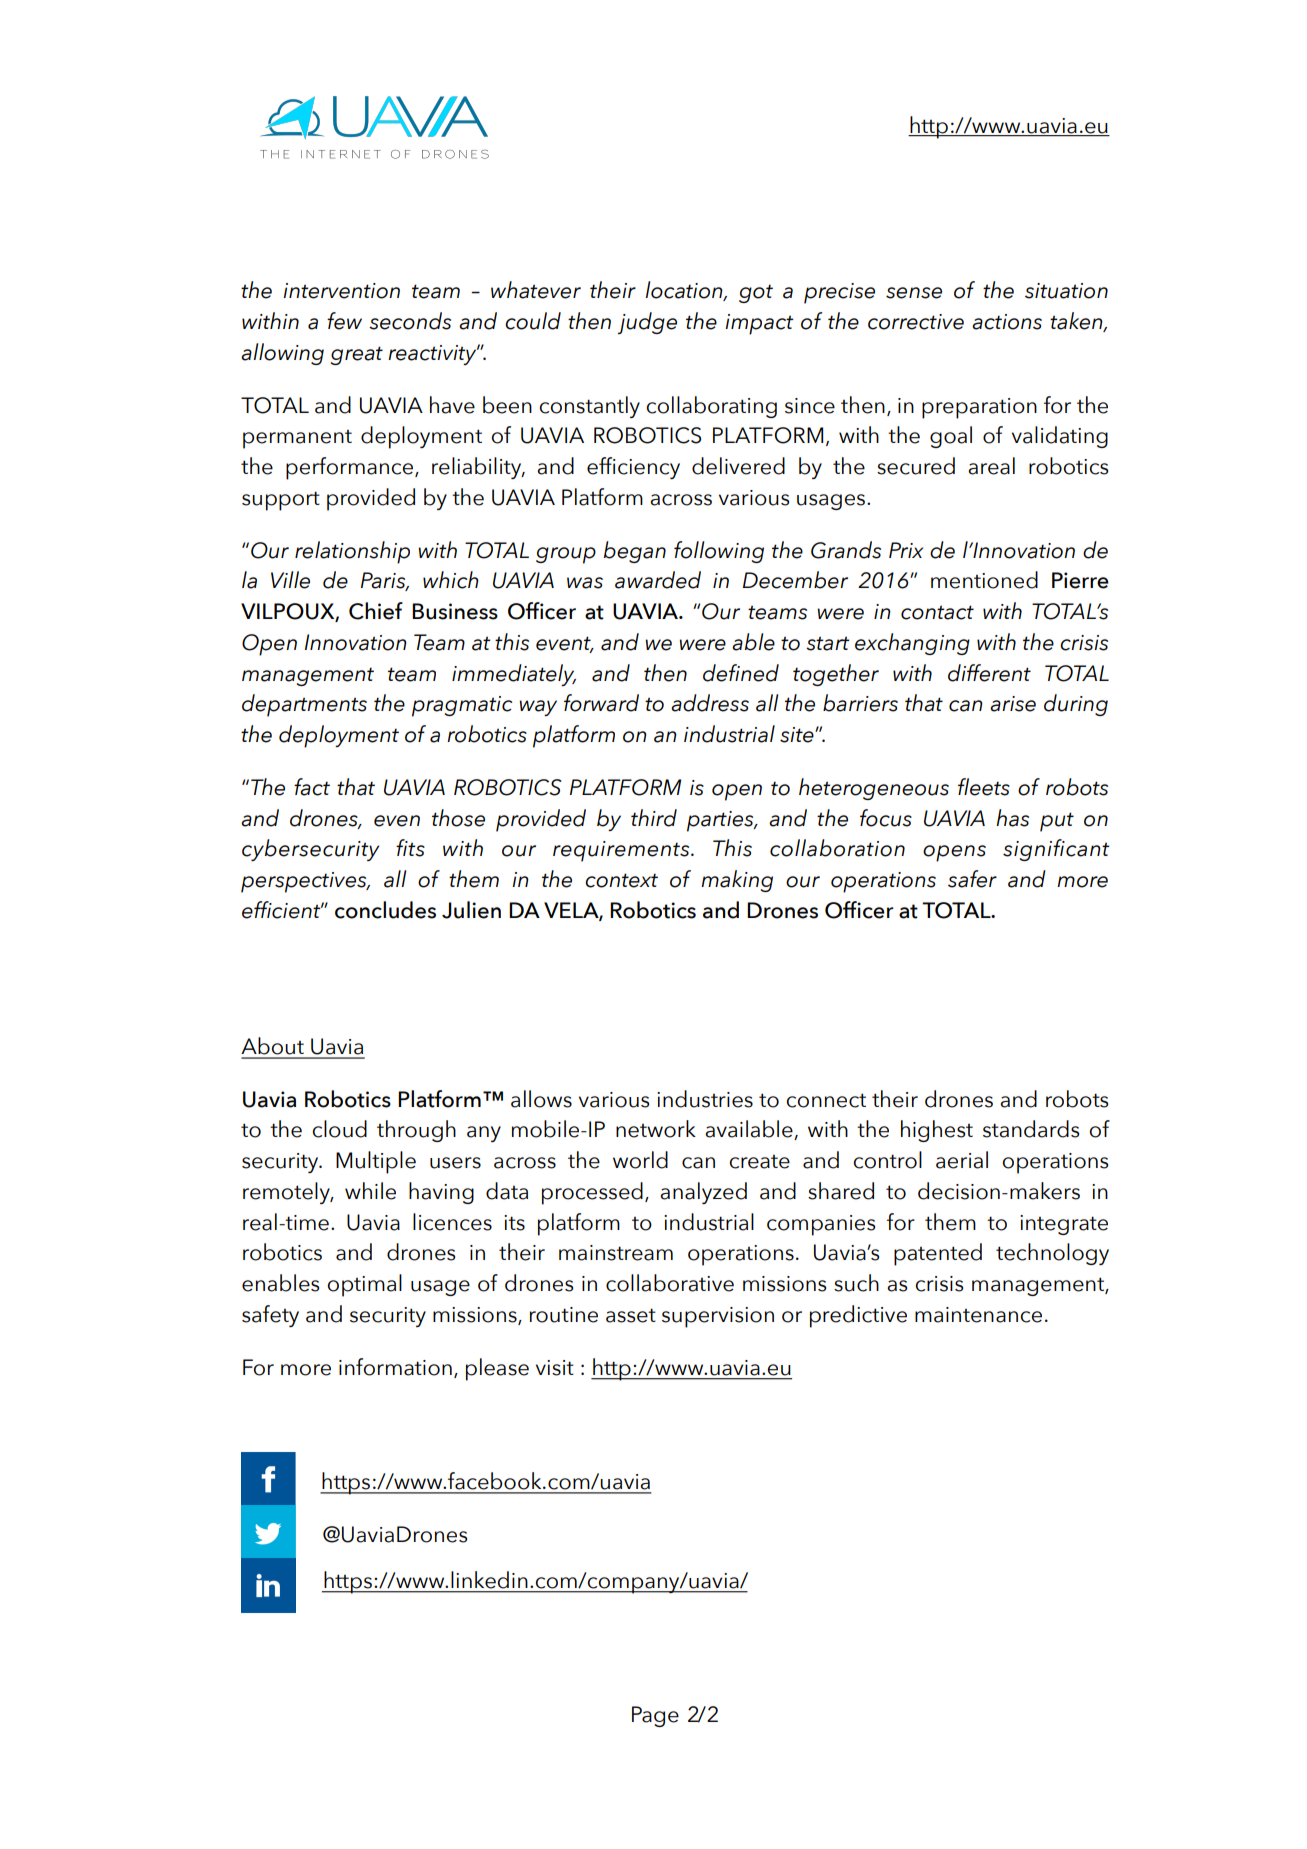  I want to click on supervision, so click(718, 1317).
